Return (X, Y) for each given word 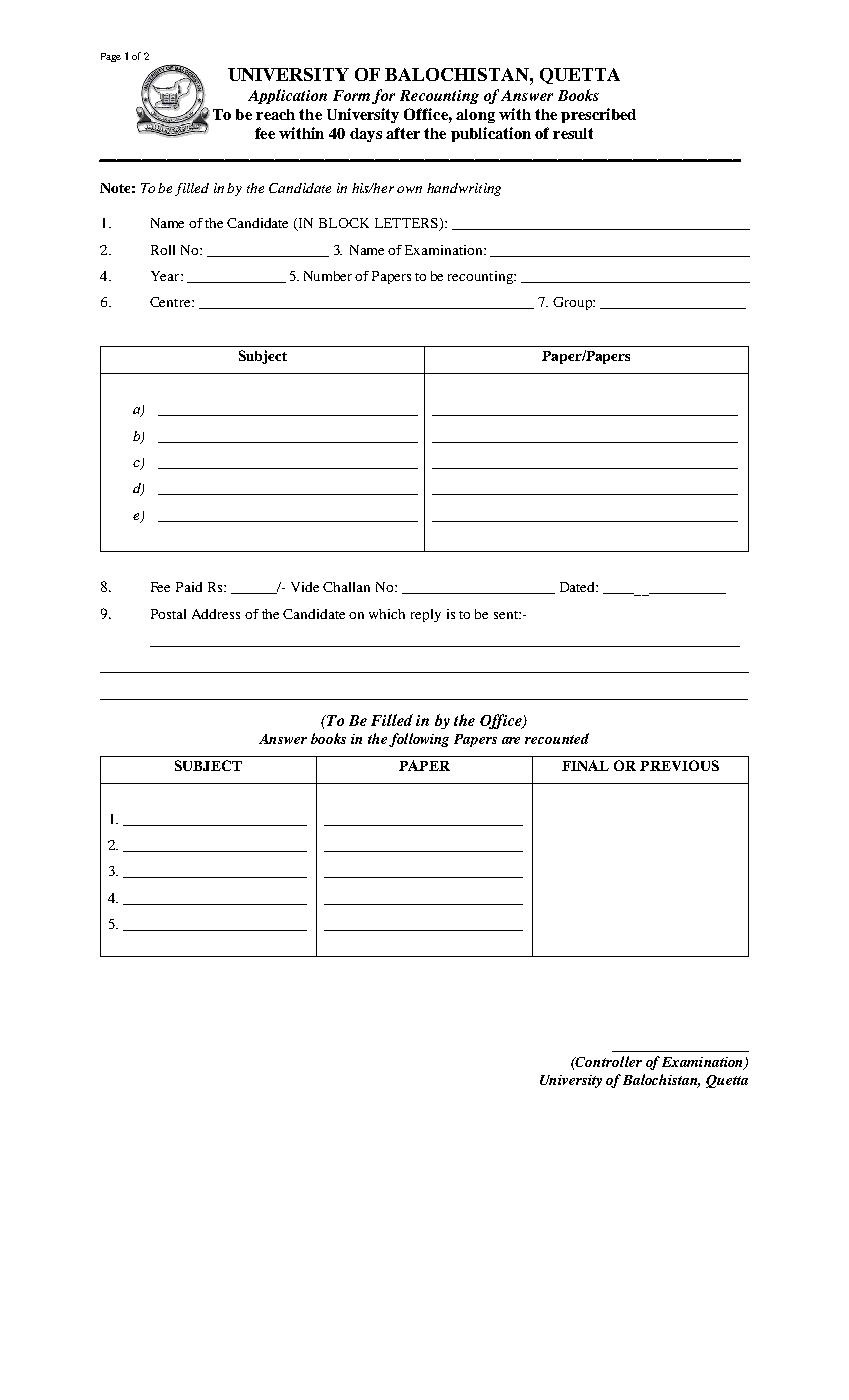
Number (328, 276)
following (419, 740)
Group (573, 303)
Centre (171, 302)
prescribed (598, 115)
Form (351, 95)
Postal (168, 614)
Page (111, 57)
